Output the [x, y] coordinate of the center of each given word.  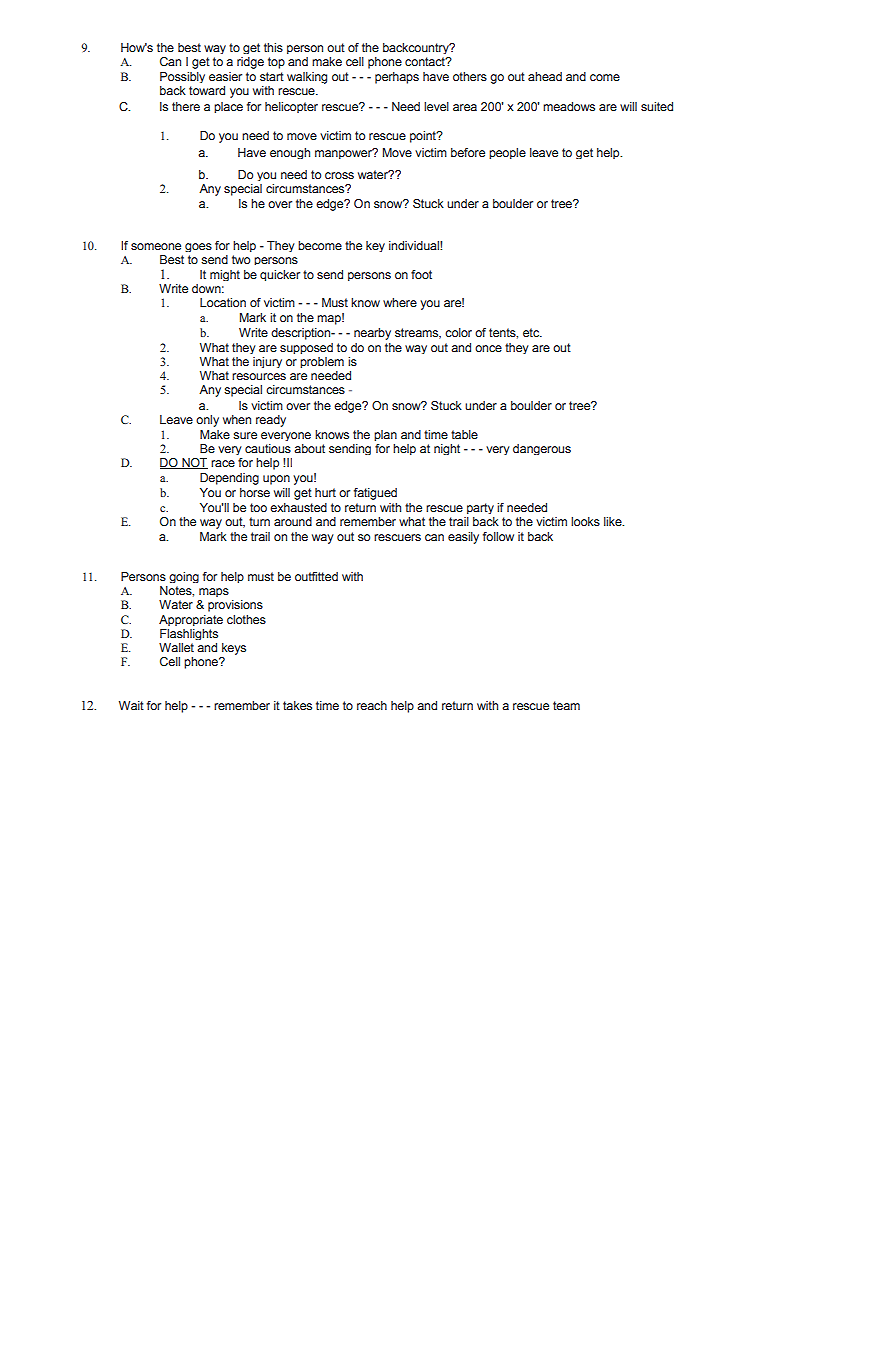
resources [259, 376]
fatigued [375, 494]
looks [585, 521]
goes [198, 247]
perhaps [397, 78]
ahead [545, 76]
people [507, 153]
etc [532, 332]
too [258, 507]
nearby [372, 334]
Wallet [176, 647]
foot [421, 274]
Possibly [182, 77]
